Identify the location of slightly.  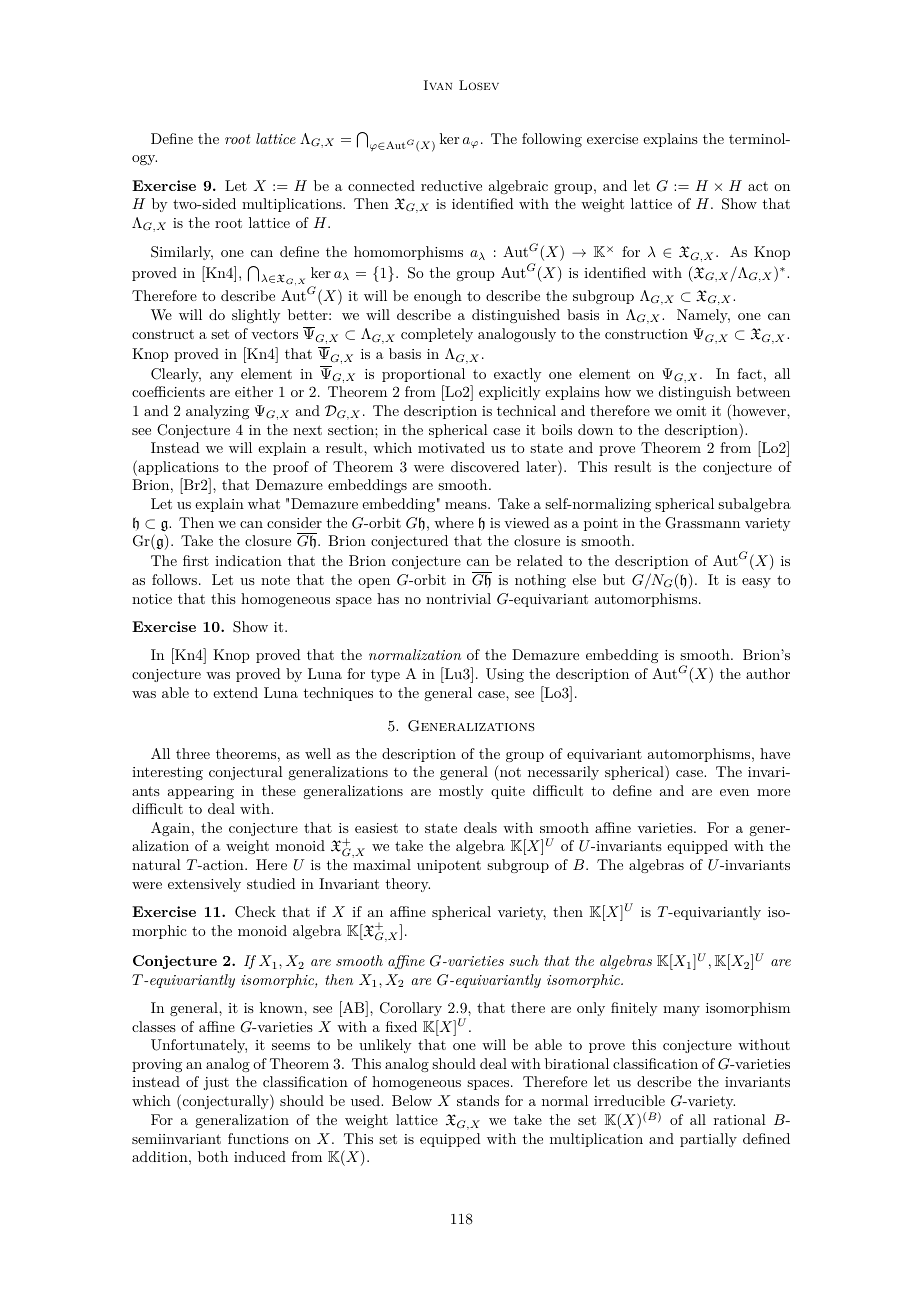
(256, 316).
